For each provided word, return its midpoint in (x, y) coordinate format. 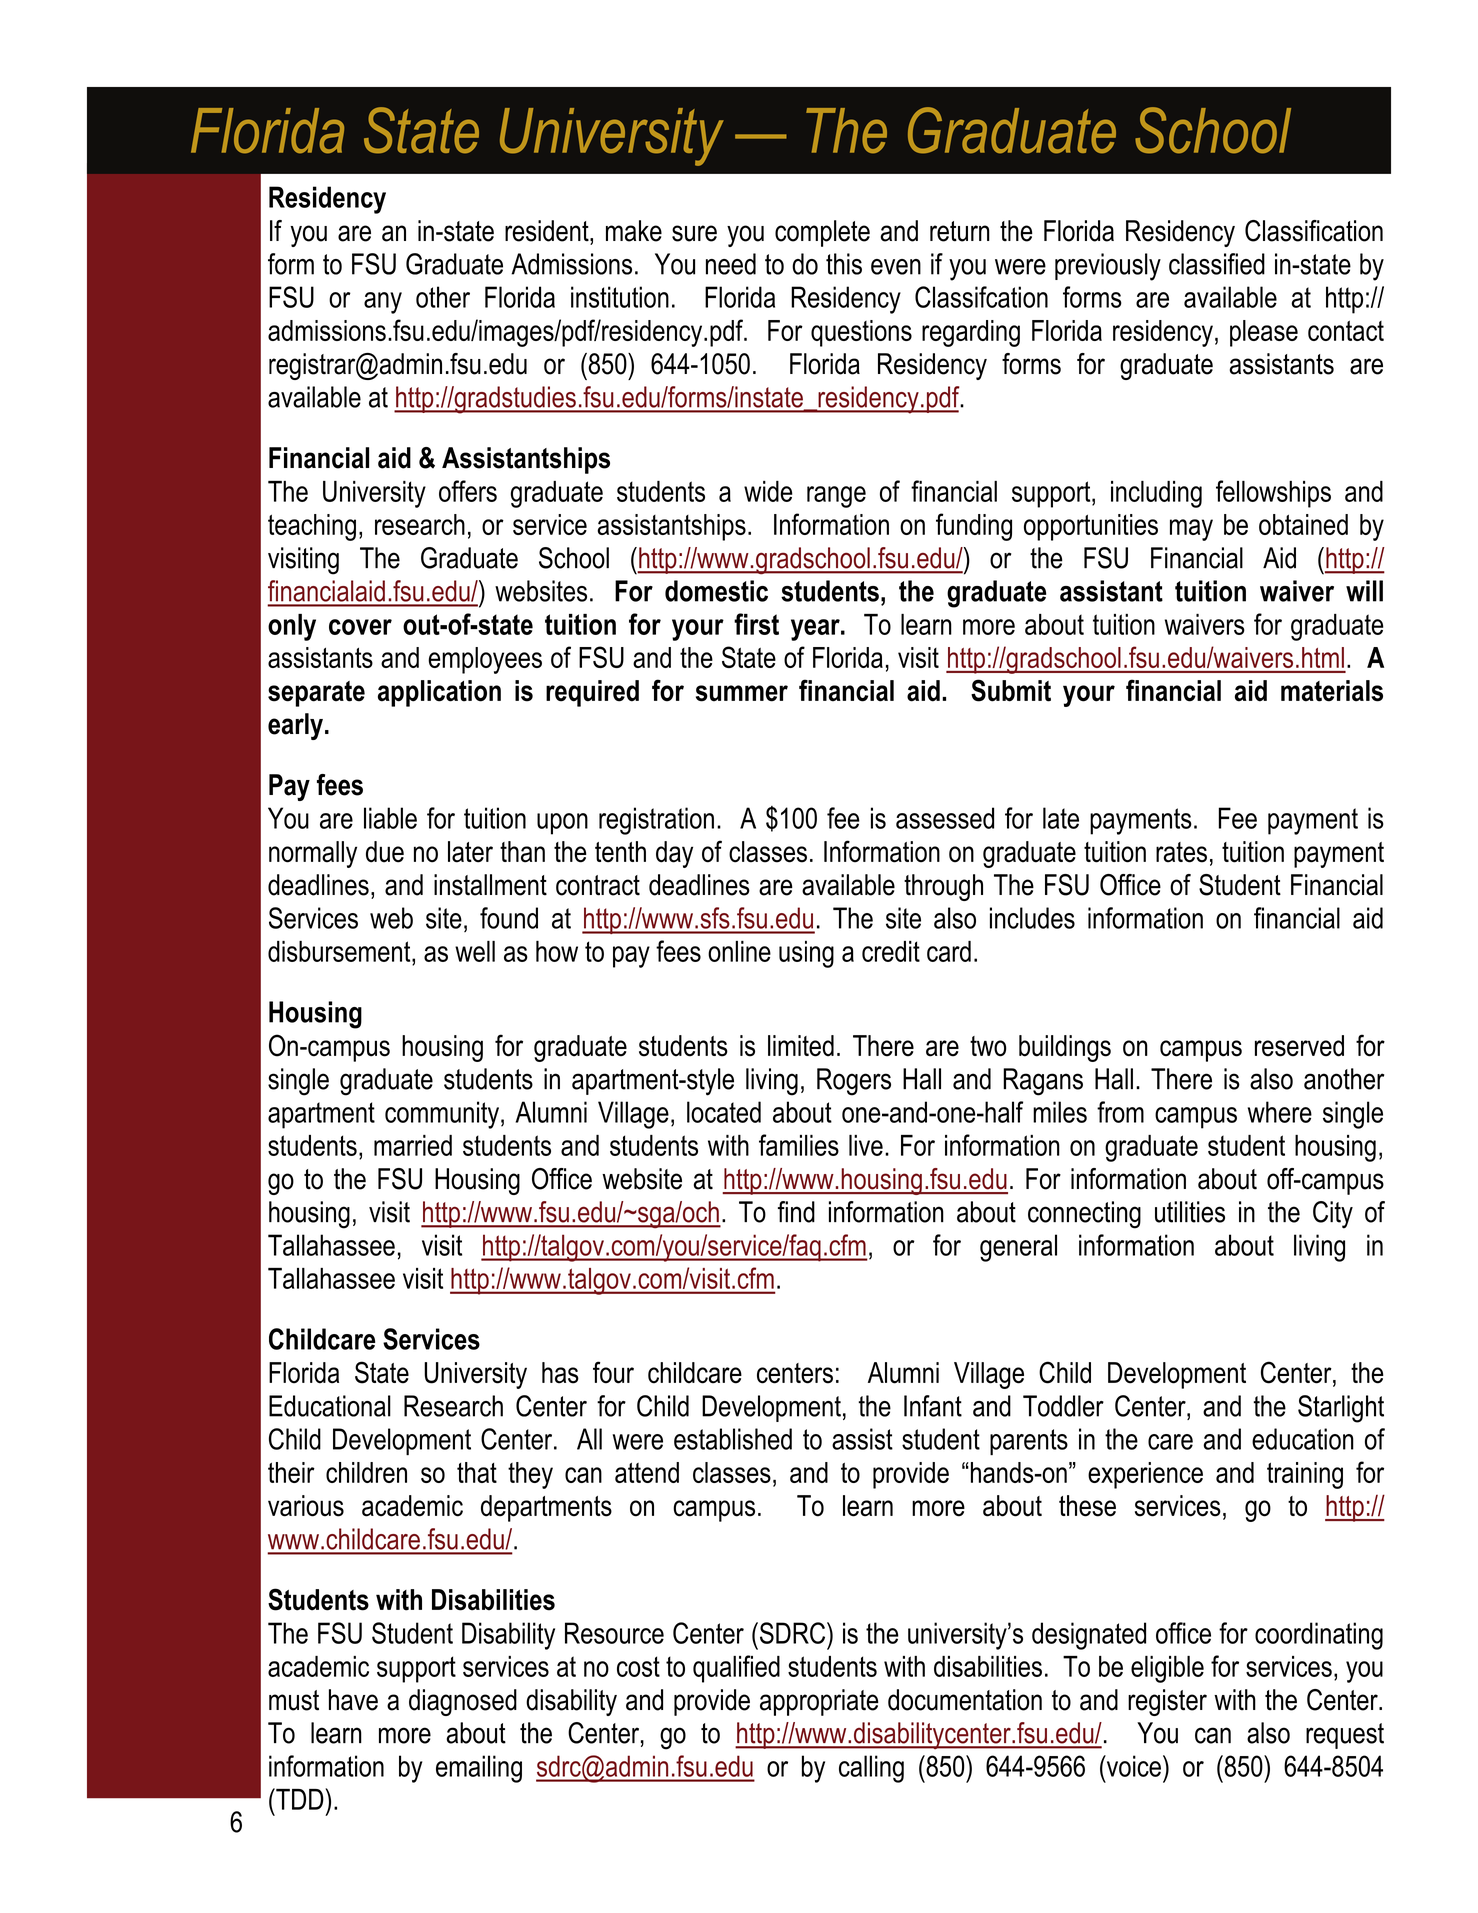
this (844, 264)
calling (871, 1769)
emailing (479, 1769)
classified (1217, 264)
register (1167, 1702)
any (383, 303)
